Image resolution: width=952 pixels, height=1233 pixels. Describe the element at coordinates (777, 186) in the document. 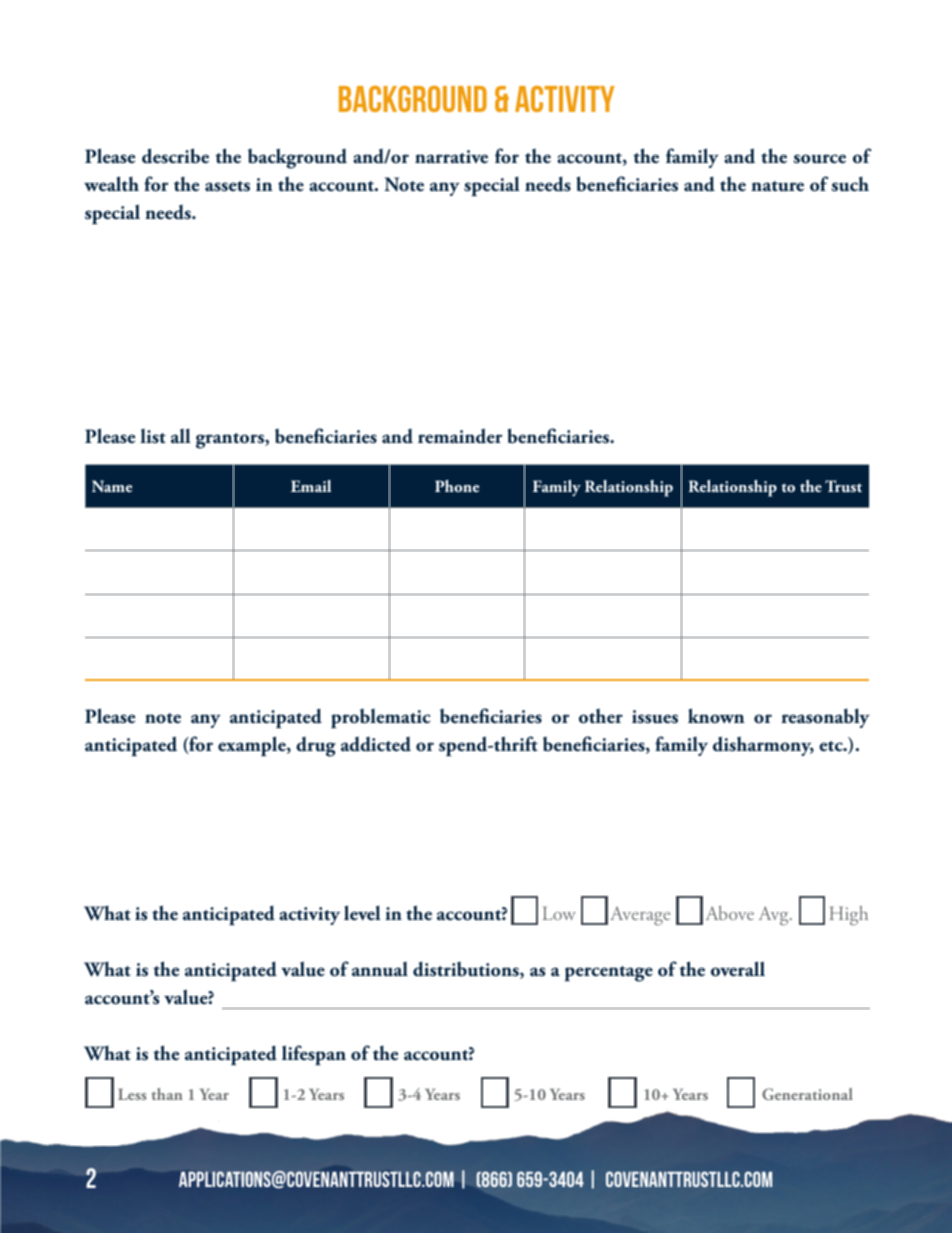

I see `nature` at that location.
